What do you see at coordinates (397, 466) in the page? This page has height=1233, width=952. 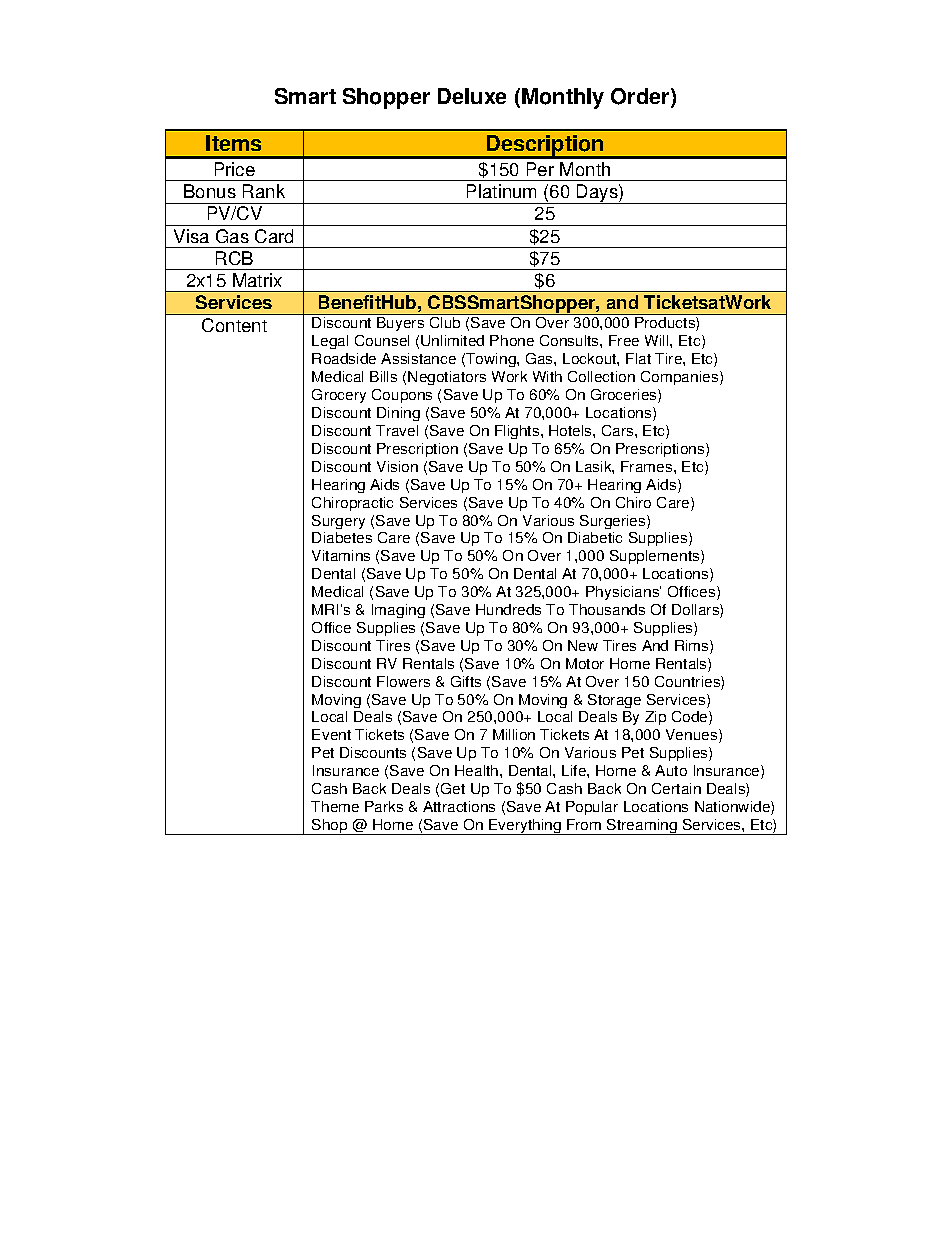 I see `Vision` at bounding box center [397, 466].
